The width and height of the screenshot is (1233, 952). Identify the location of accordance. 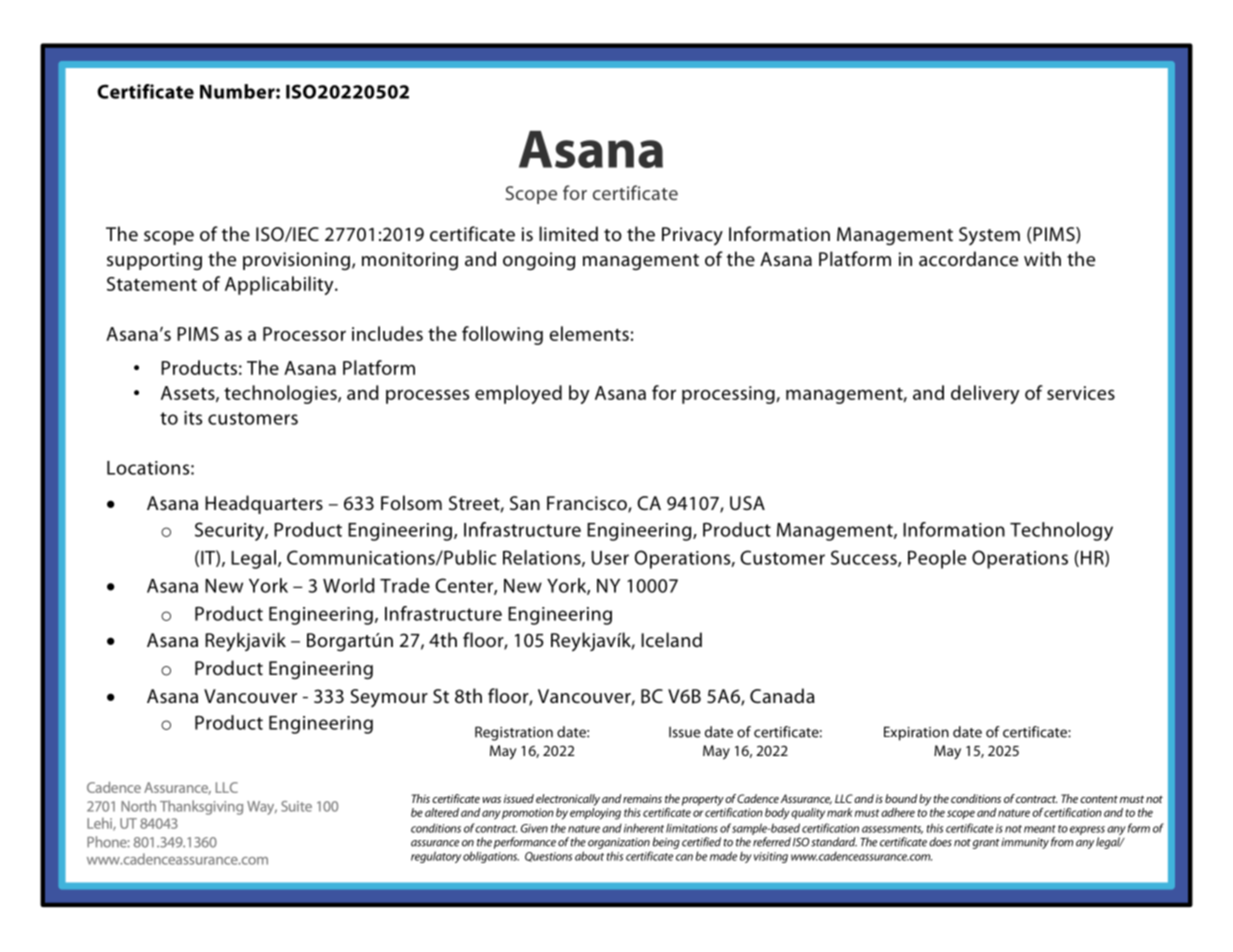
(968, 258).
